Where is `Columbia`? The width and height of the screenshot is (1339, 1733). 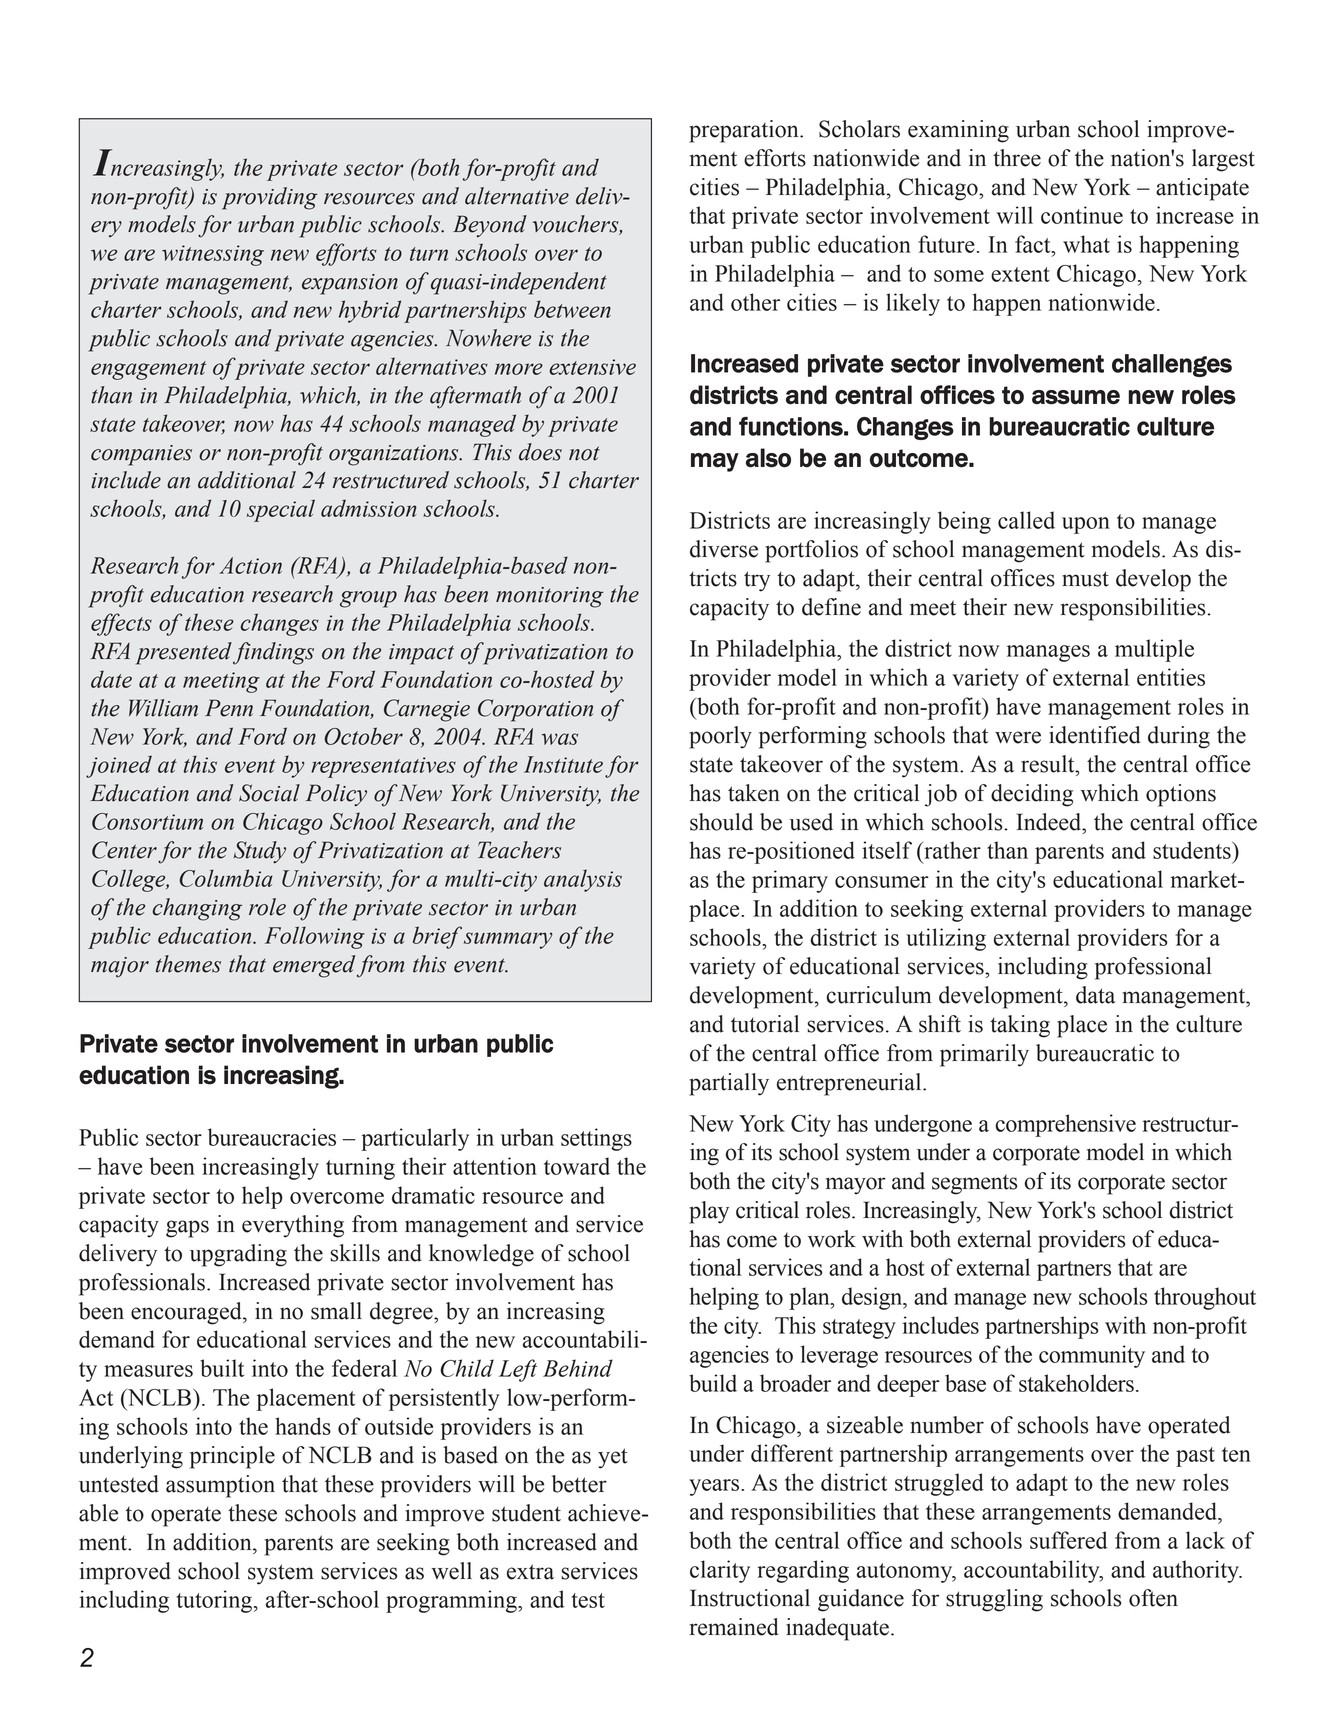 Columbia is located at coordinates (226, 878).
